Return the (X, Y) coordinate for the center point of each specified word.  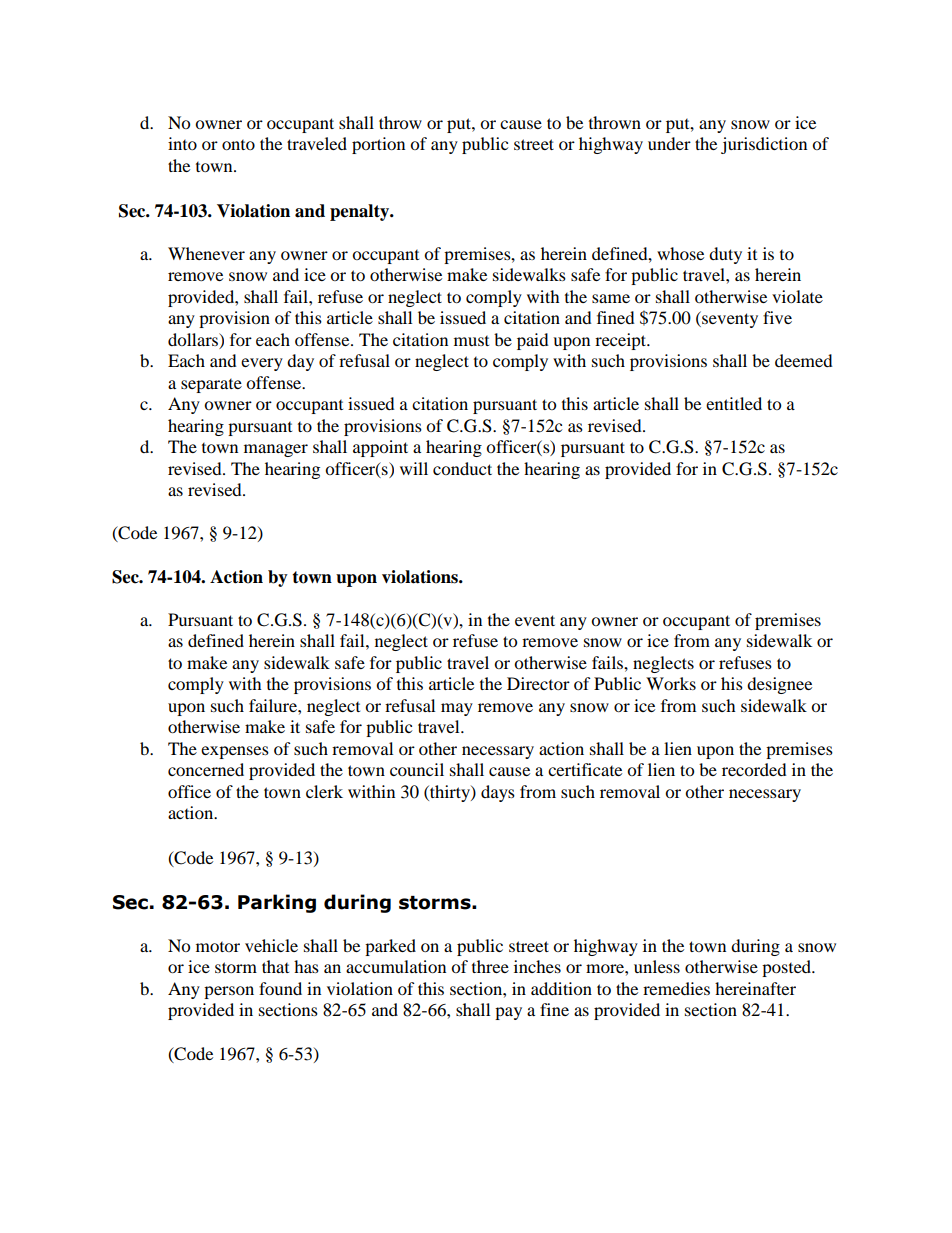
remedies (676, 988)
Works (671, 683)
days (498, 793)
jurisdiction (764, 145)
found (280, 988)
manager (276, 450)
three (490, 966)
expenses (235, 752)
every (262, 364)
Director (538, 683)
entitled (734, 403)
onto (238, 145)
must (471, 341)
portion (378, 145)
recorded (754, 769)
